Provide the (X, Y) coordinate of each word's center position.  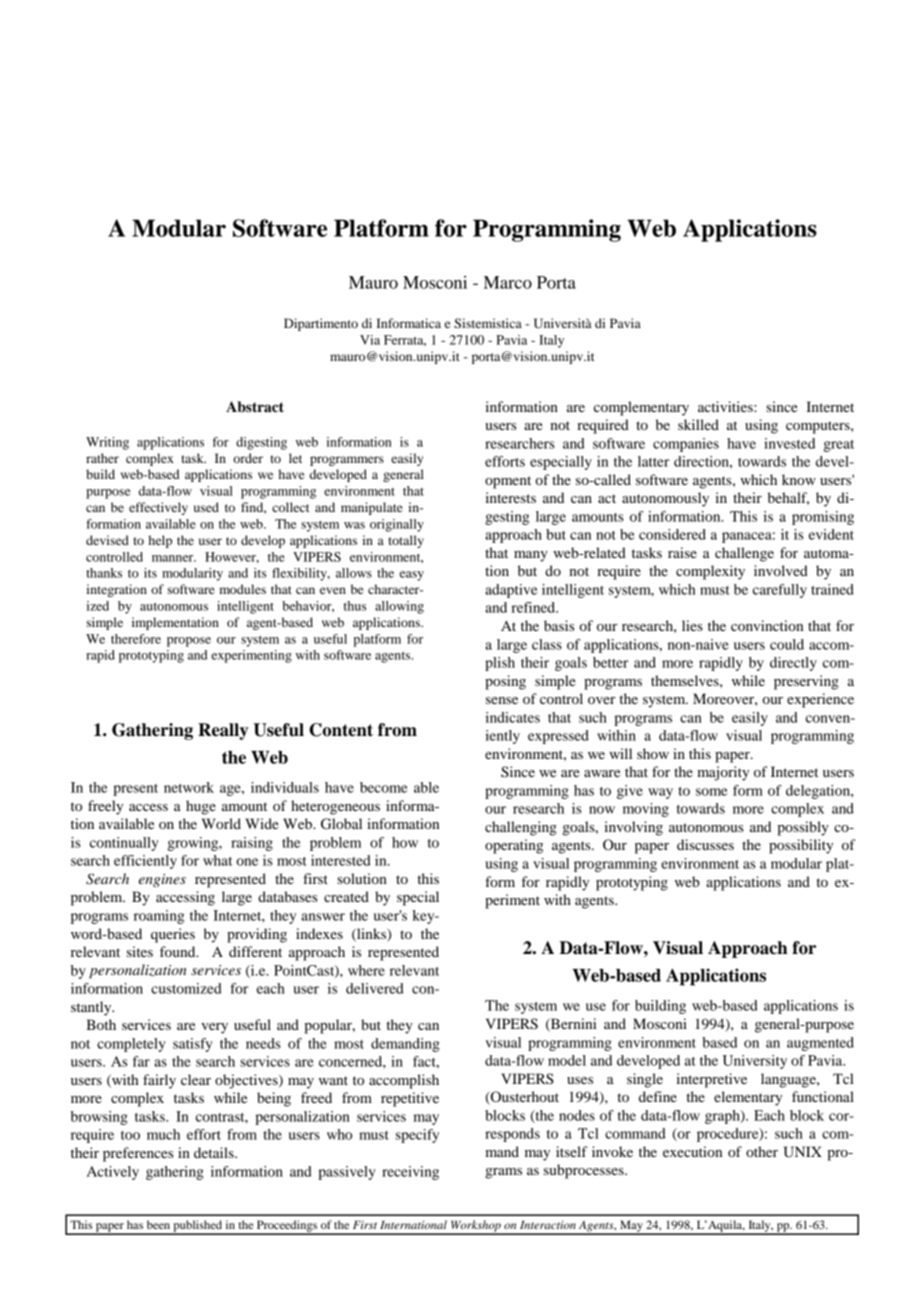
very (214, 1028)
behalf (788, 498)
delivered (375, 988)
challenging (521, 828)
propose (189, 642)
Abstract (255, 407)
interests (510, 497)
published (197, 1227)
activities (726, 406)
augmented (820, 1044)
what (217, 860)
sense (502, 700)
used (206, 507)
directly (793, 664)
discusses (705, 844)
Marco (508, 282)
